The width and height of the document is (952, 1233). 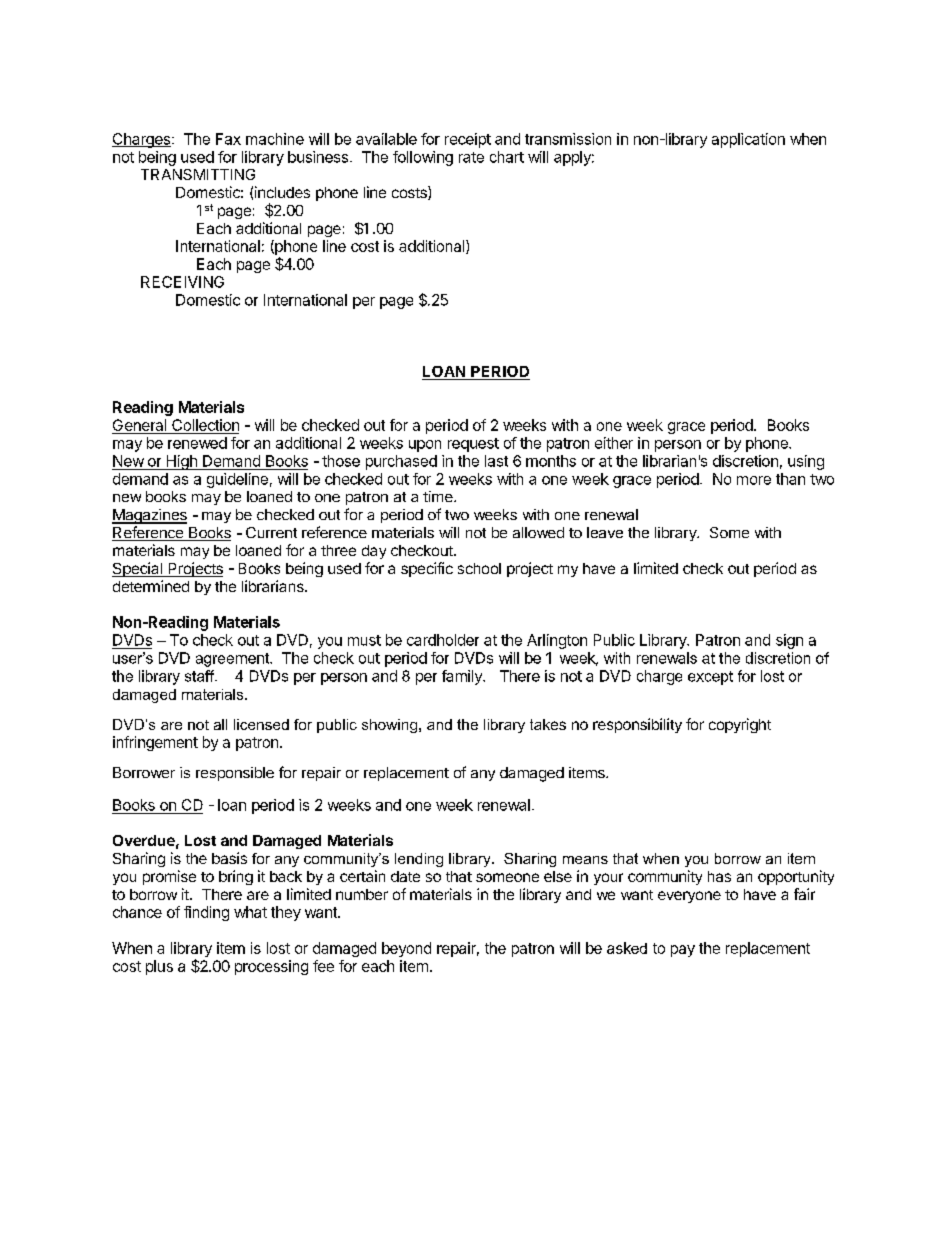 I want to click on beyond, so click(x=406, y=949).
